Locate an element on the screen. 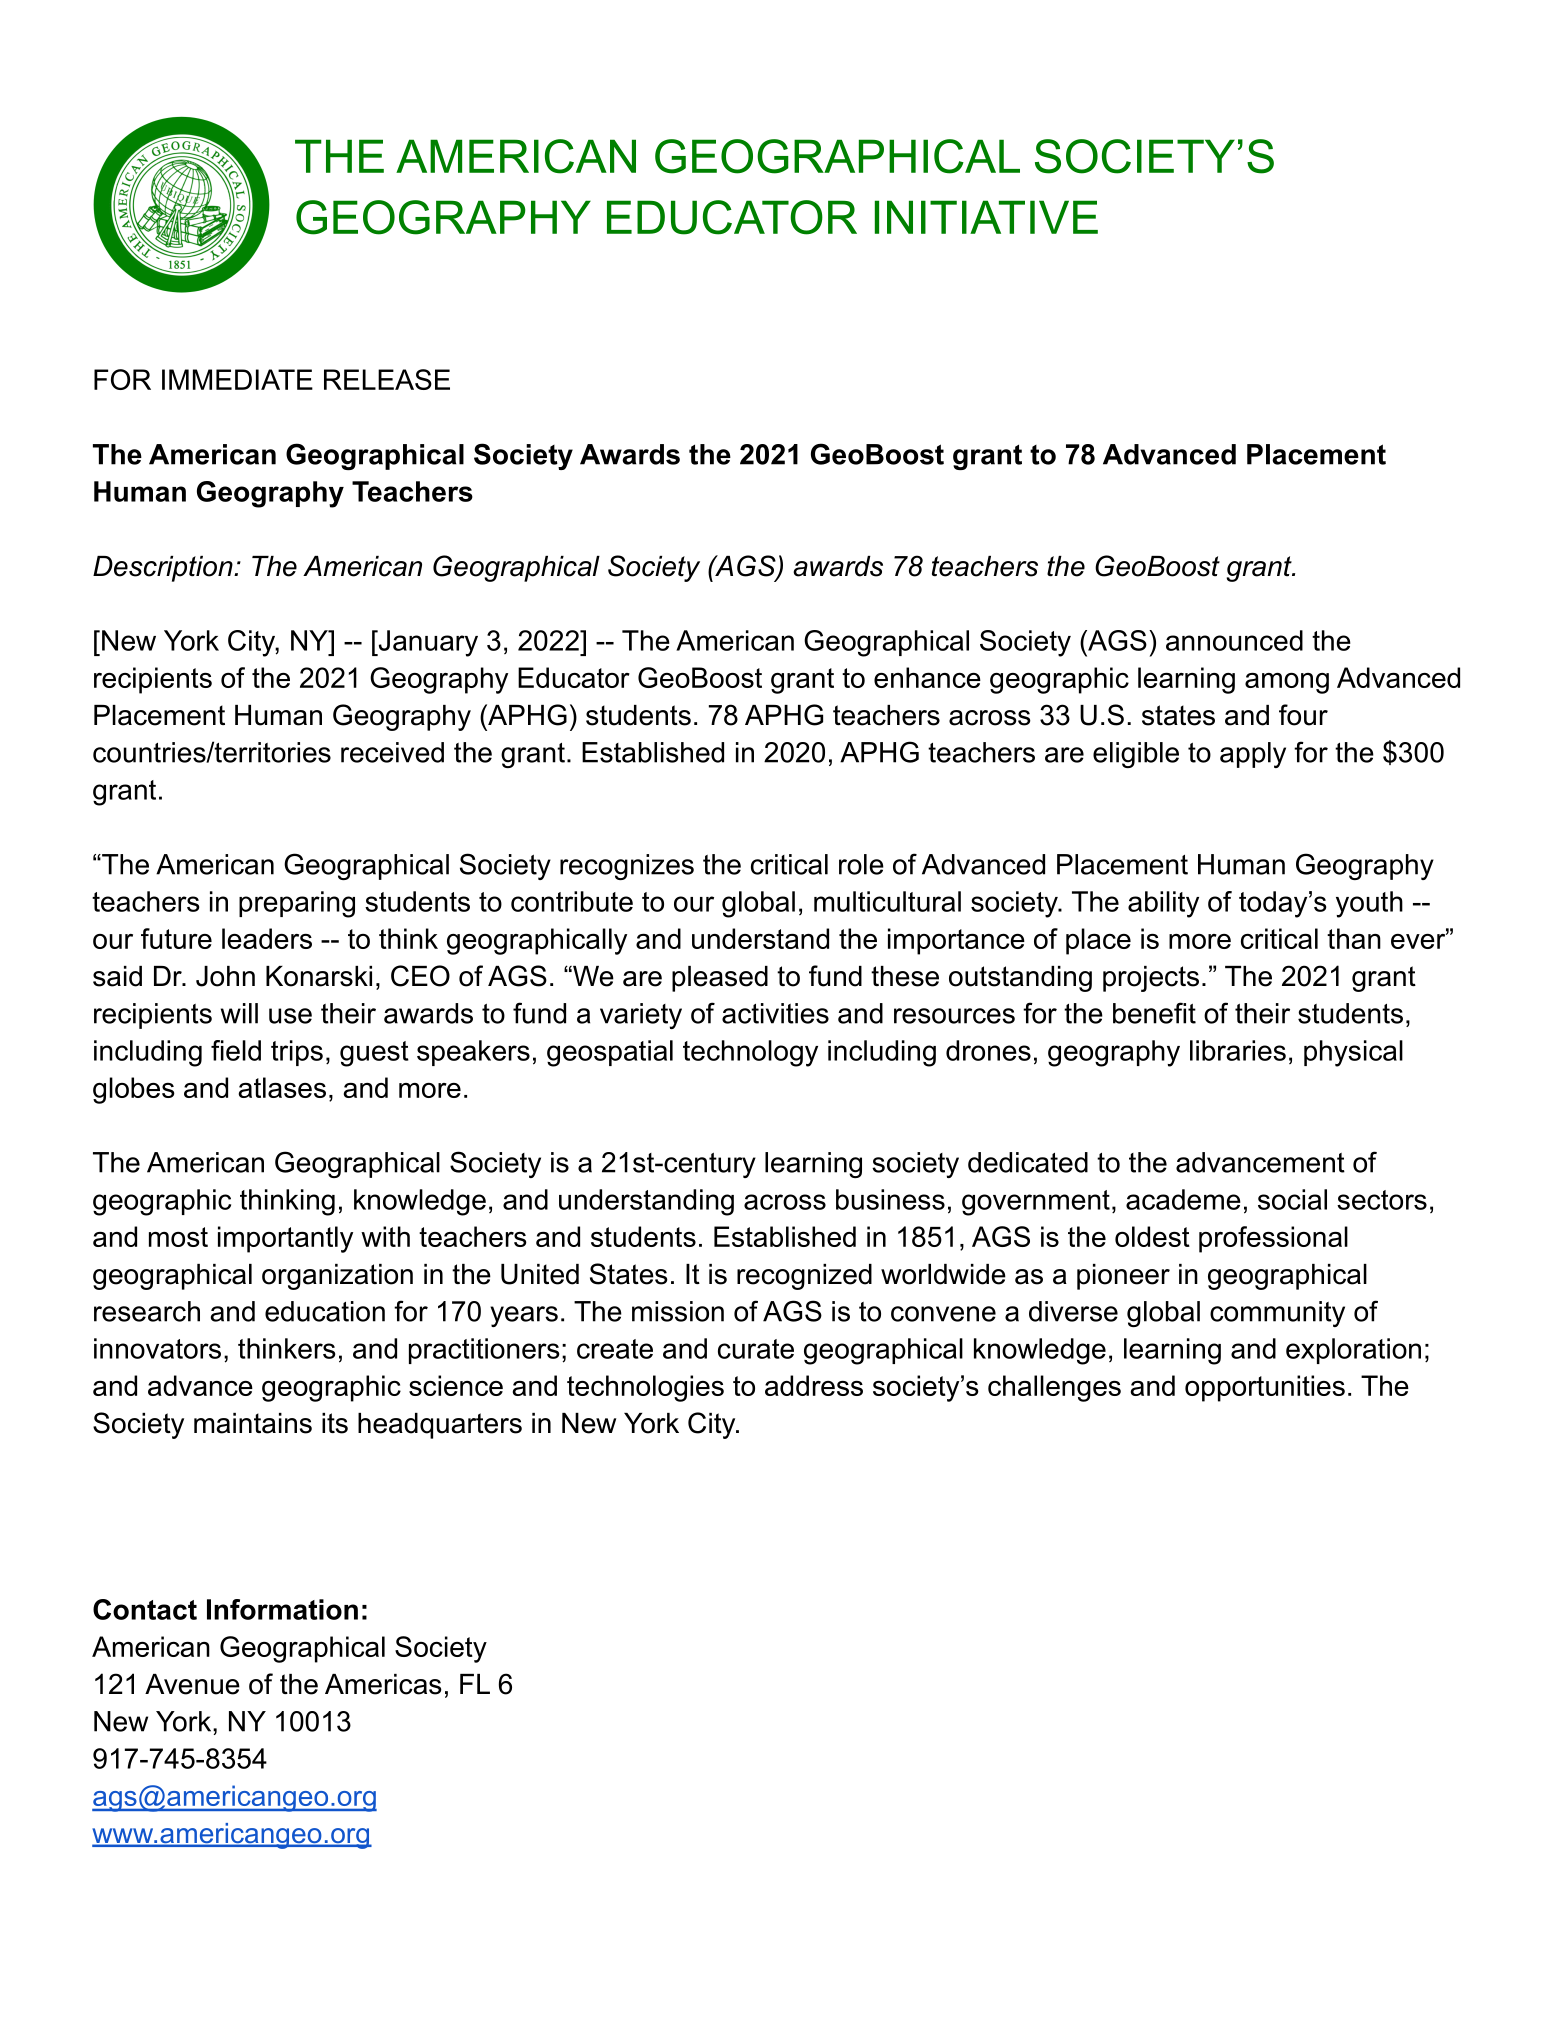 The image size is (1568, 2029). INITIATIVE is located at coordinates (986, 217).
